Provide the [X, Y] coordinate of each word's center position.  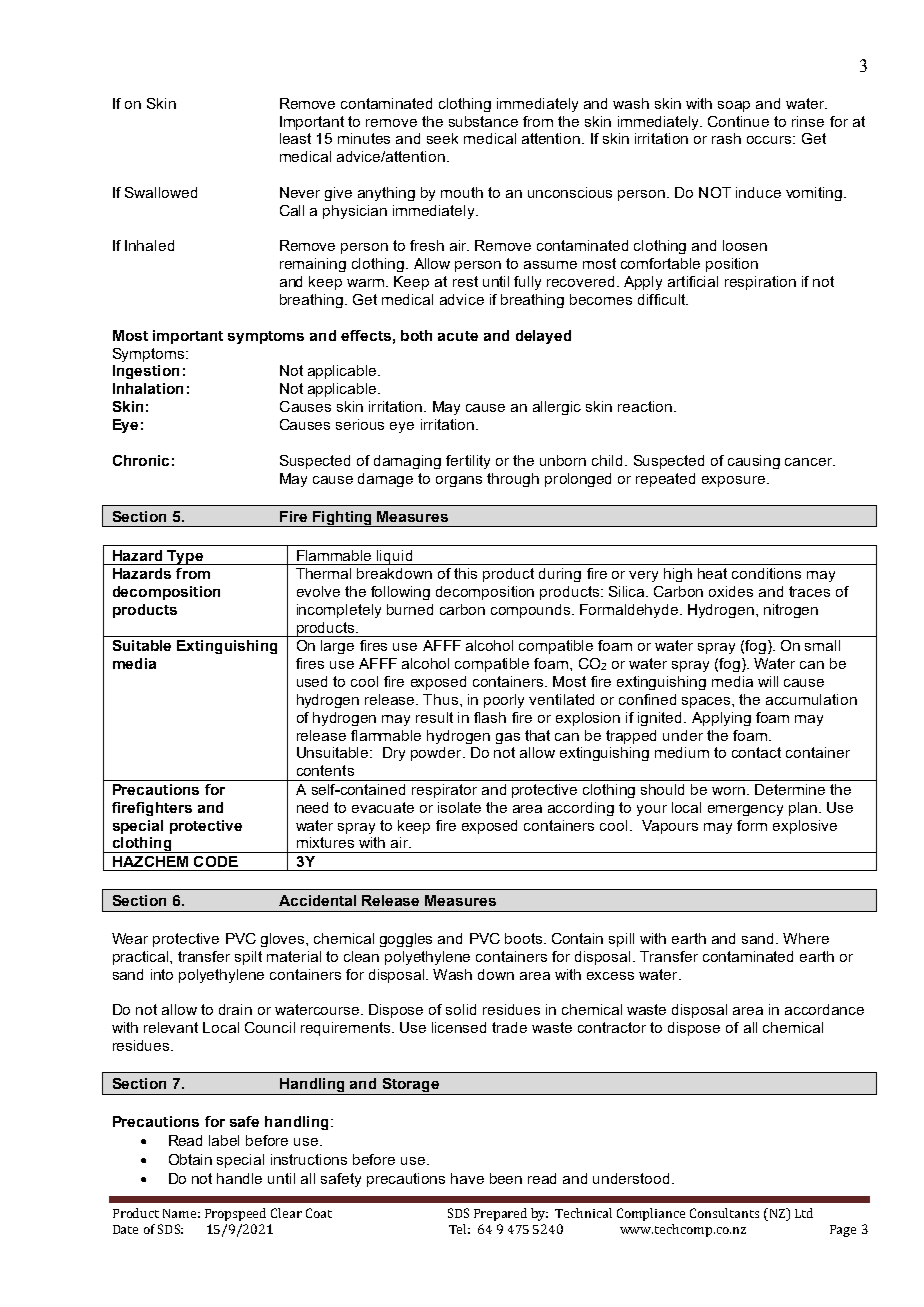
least [295, 138]
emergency [745, 810]
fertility [468, 462]
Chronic [141, 460]
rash [726, 138]
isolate [459, 807]
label [224, 1140]
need [312, 807]
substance [483, 121]
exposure [735, 481]
